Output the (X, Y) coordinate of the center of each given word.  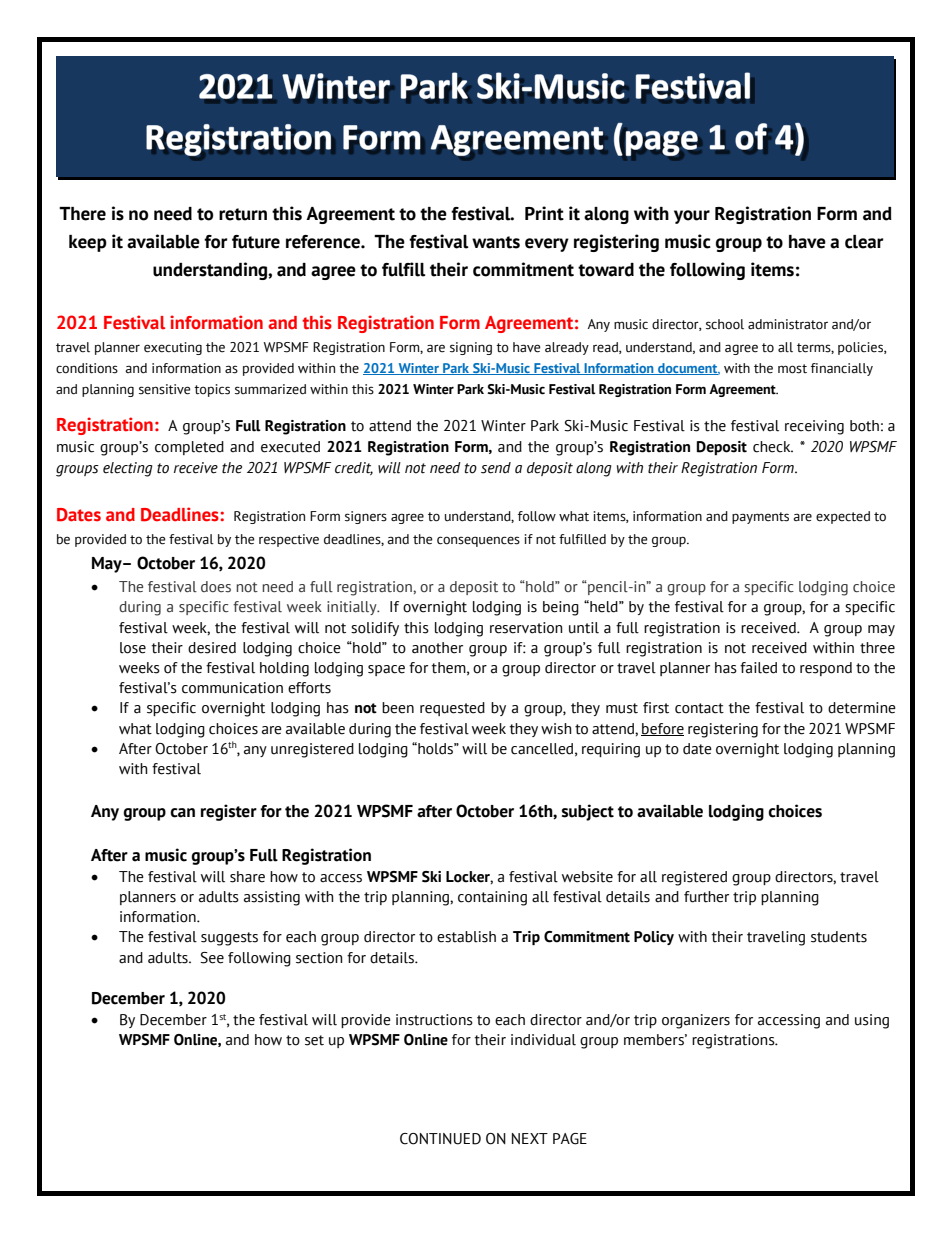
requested (452, 709)
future (256, 242)
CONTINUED (440, 1139)
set (314, 1040)
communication (232, 688)
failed (758, 668)
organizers (696, 1021)
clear (864, 242)
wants (496, 242)
